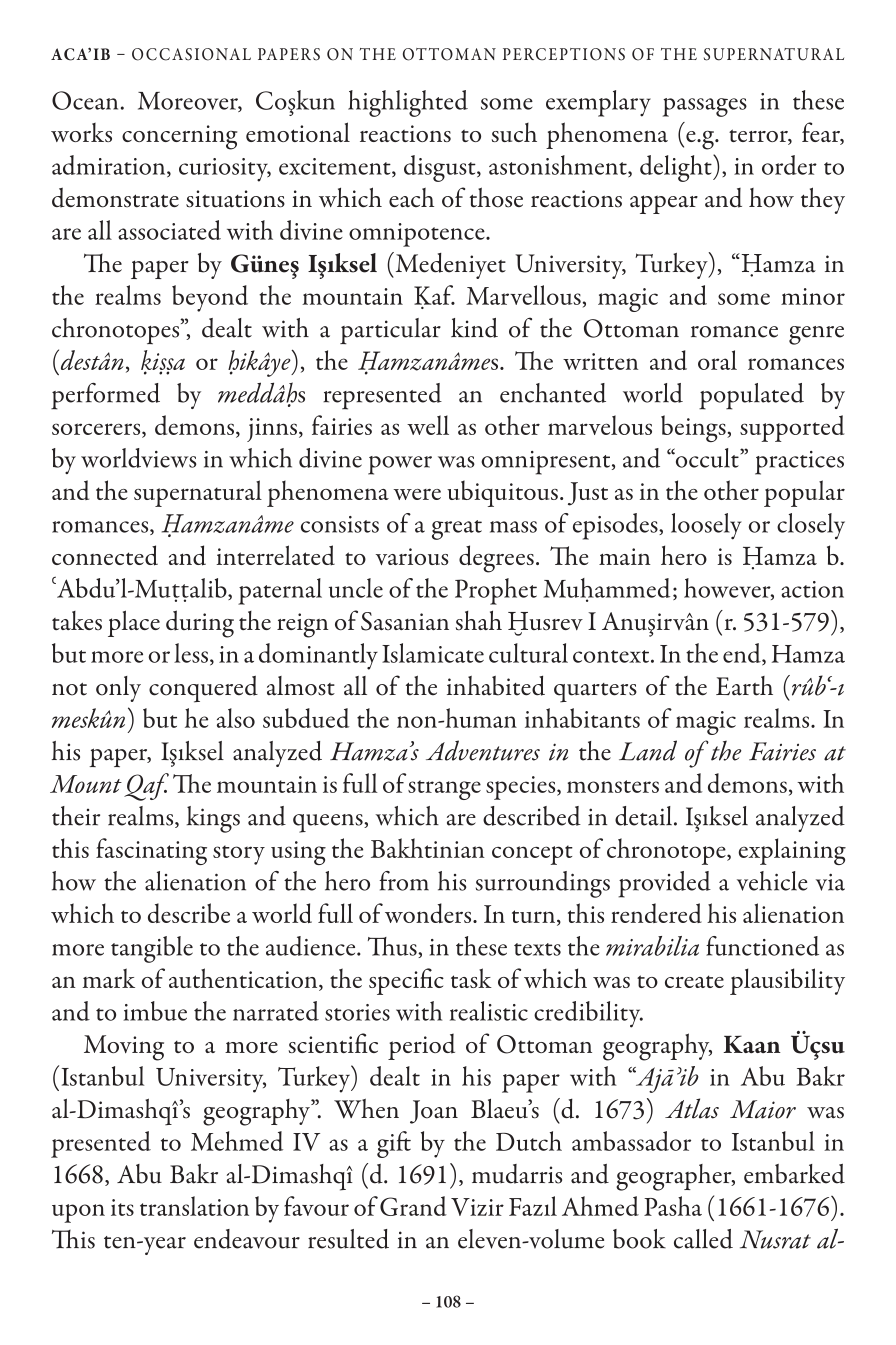 The width and height of the screenshot is (896, 1345). What do you see at coordinates (706, 526) in the screenshot?
I see `loosely` at bounding box center [706, 526].
